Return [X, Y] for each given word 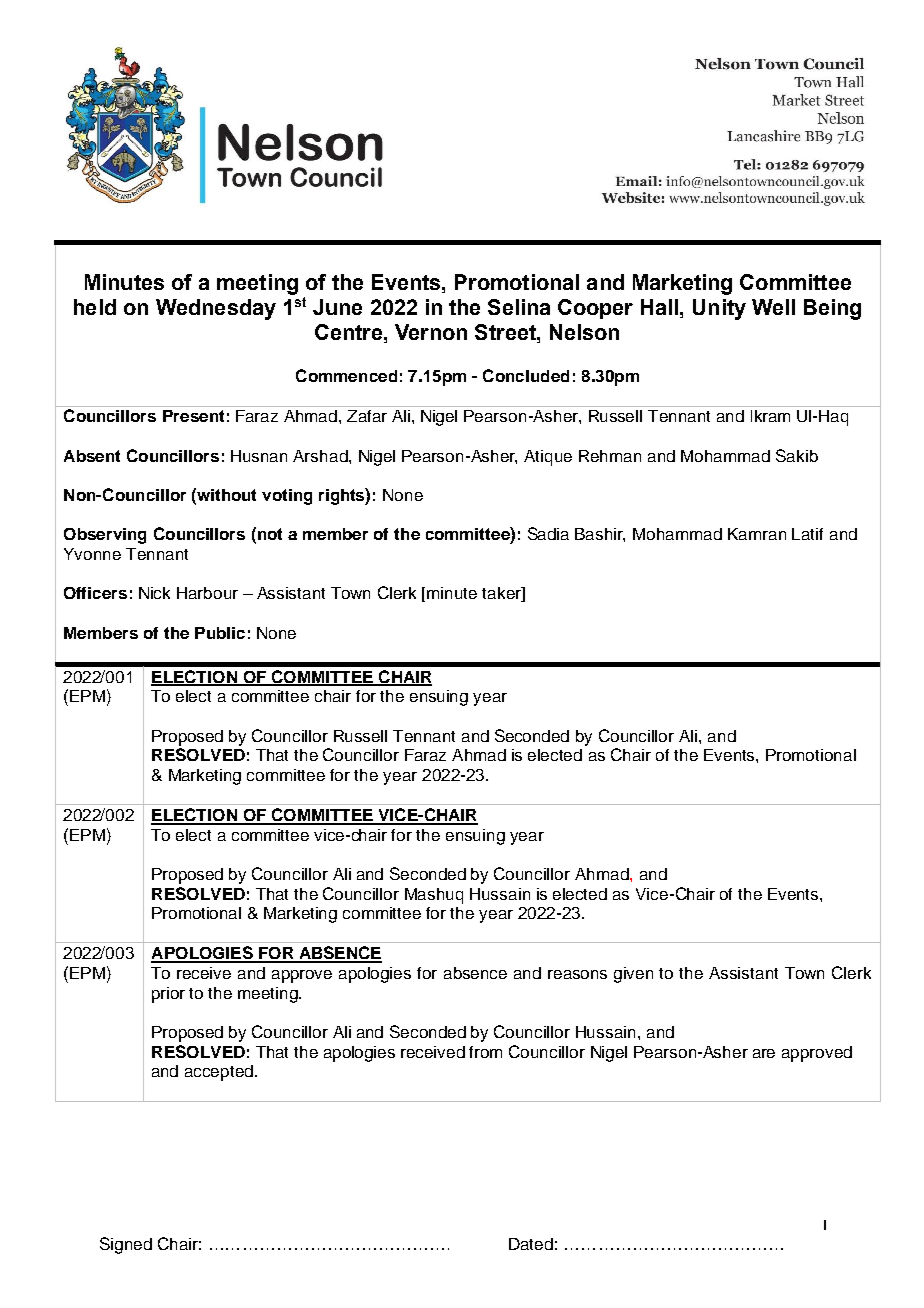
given [633, 975]
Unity [719, 309]
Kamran [757, 534]
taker [502, 594]
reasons [577, 974]
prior [168, 995]
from [485, 1052]
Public [220, 633]
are [764, 1053]
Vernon [431, 332]
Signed [126, 1245]
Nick [154, 593]
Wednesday [216, 309]
